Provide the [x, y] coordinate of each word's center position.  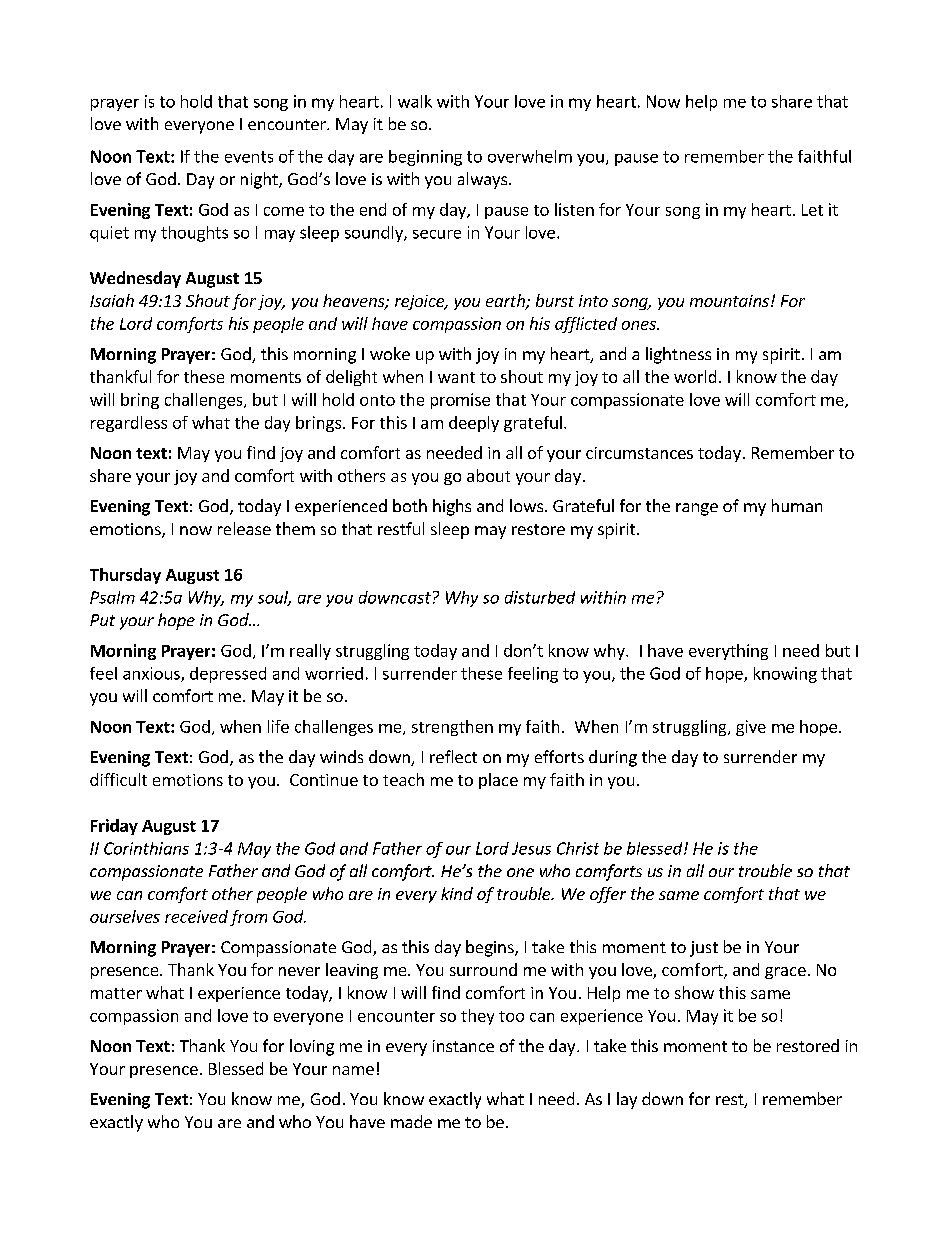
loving [312, 1047]
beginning [425, 158]
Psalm [112, 597]
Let [812, 210]
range [697, 509]
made [411, 1121]
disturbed [540, 597]
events [249, 157]
